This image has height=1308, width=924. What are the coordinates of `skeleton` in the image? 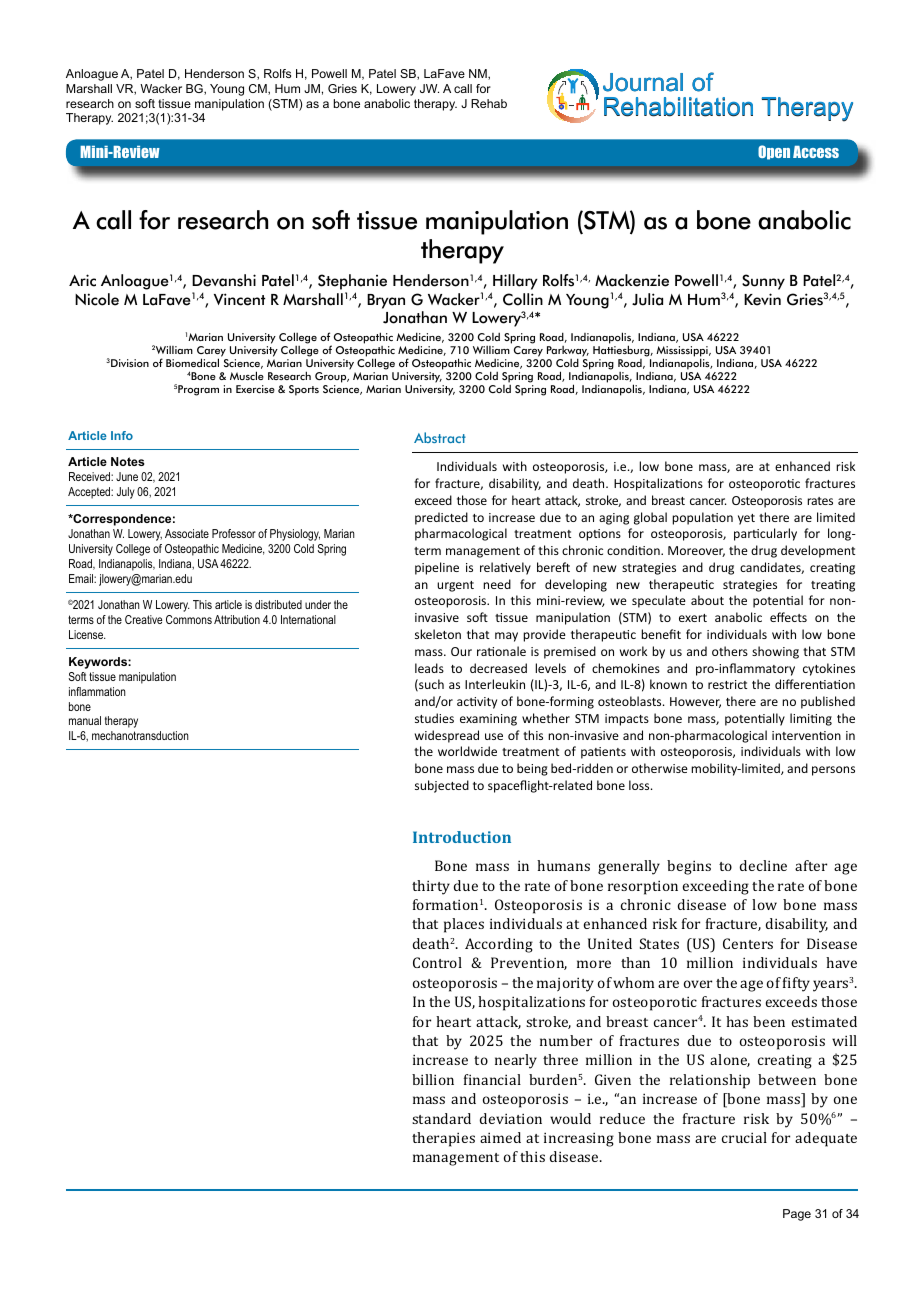 It's located at (438, 634).
